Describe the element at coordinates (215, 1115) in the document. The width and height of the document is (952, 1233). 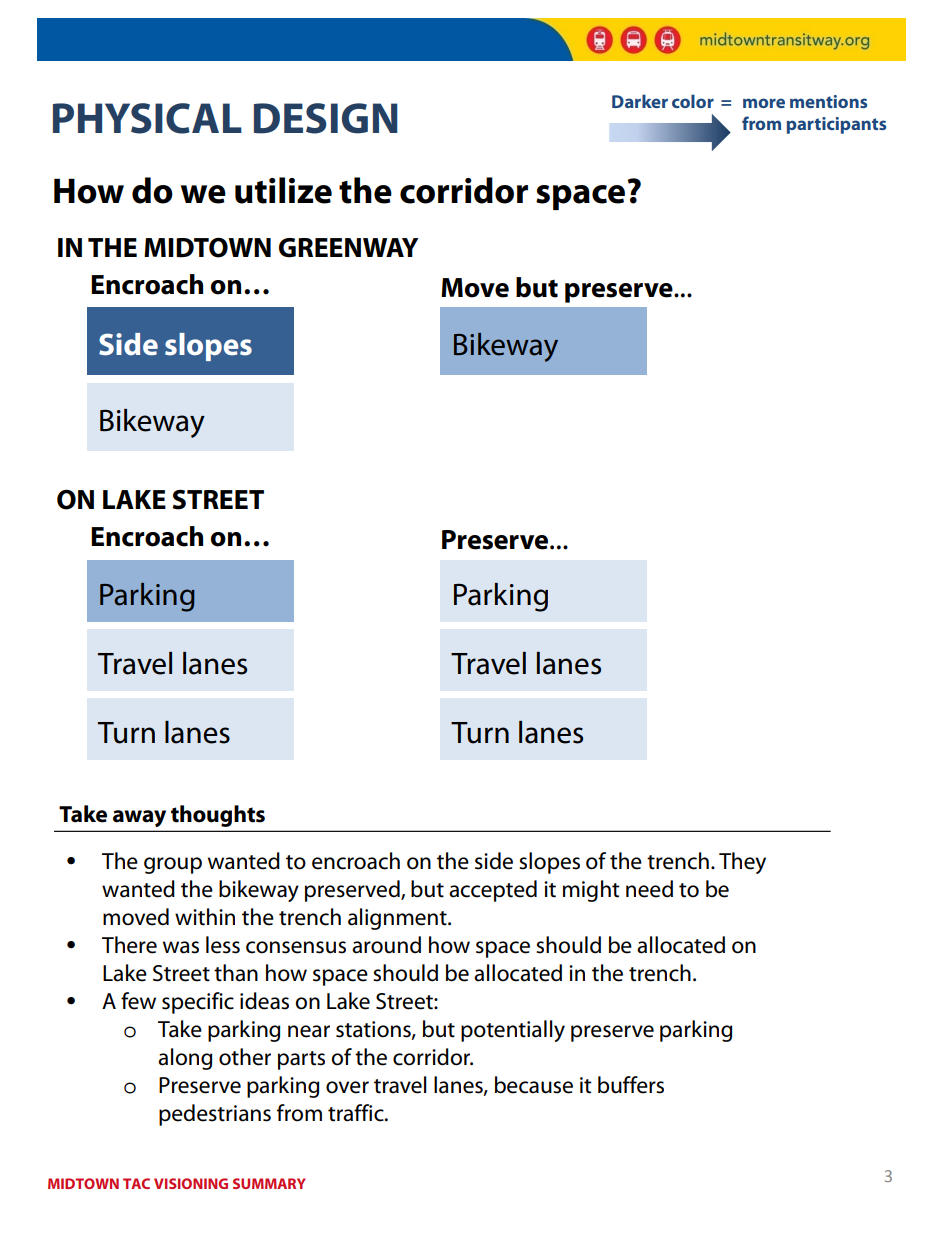
I see `pedestrians` at that location.
